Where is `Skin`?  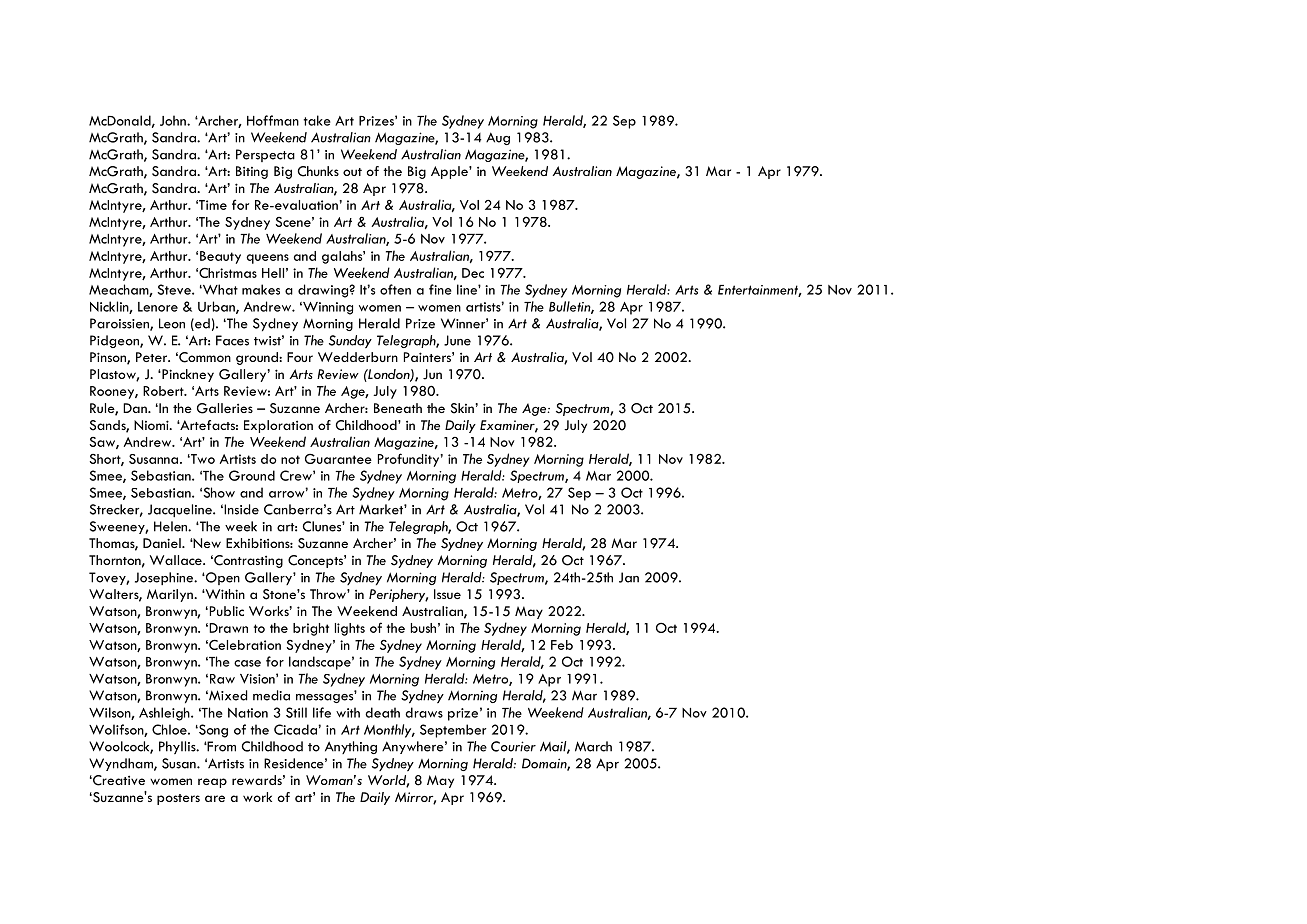
Skin is located at coordinates (462, 408).
